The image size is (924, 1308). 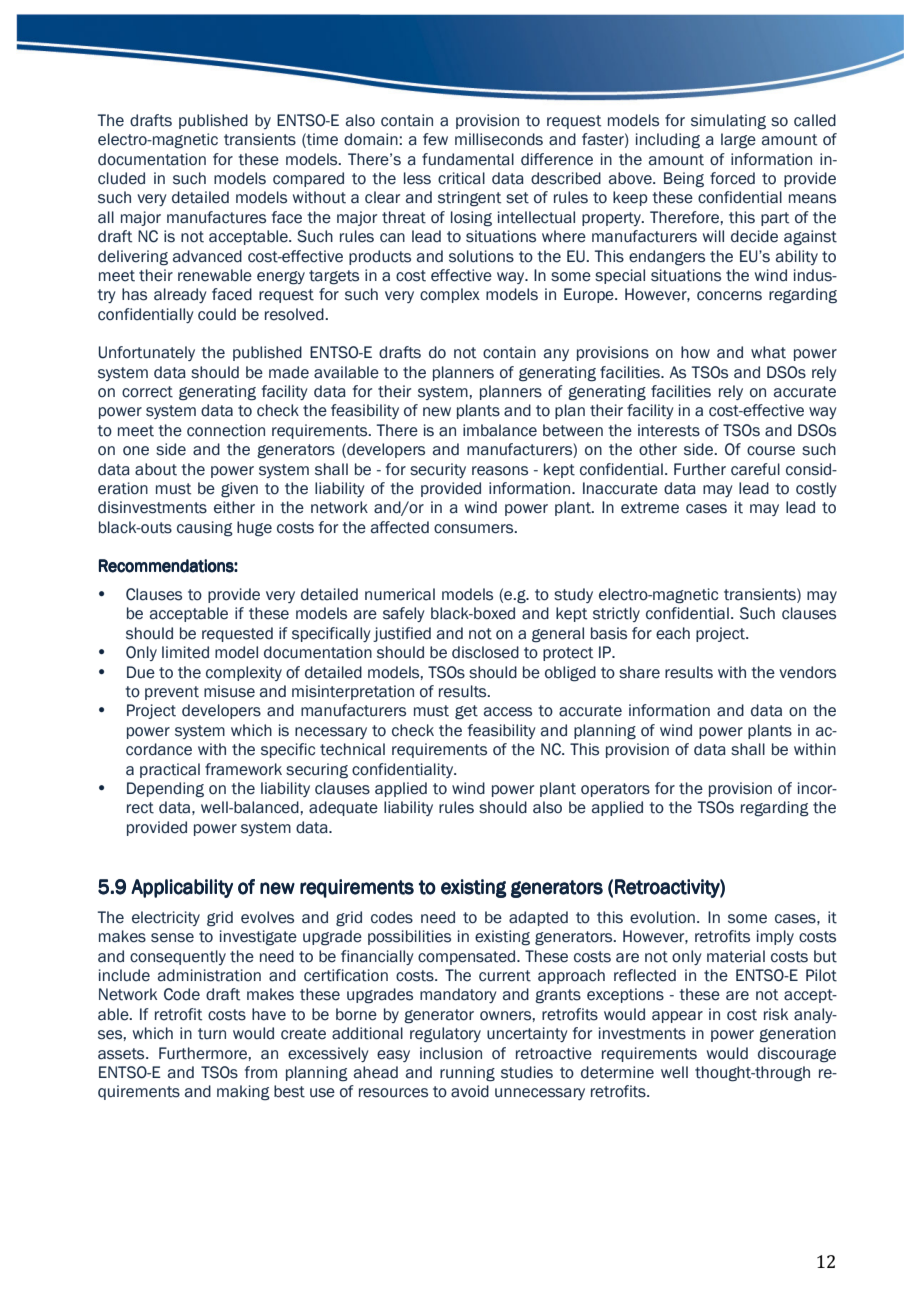 What do you see at coordinates (807, 672) in the screenshot?
I see `vendors` at bounding box center [807, 672].
